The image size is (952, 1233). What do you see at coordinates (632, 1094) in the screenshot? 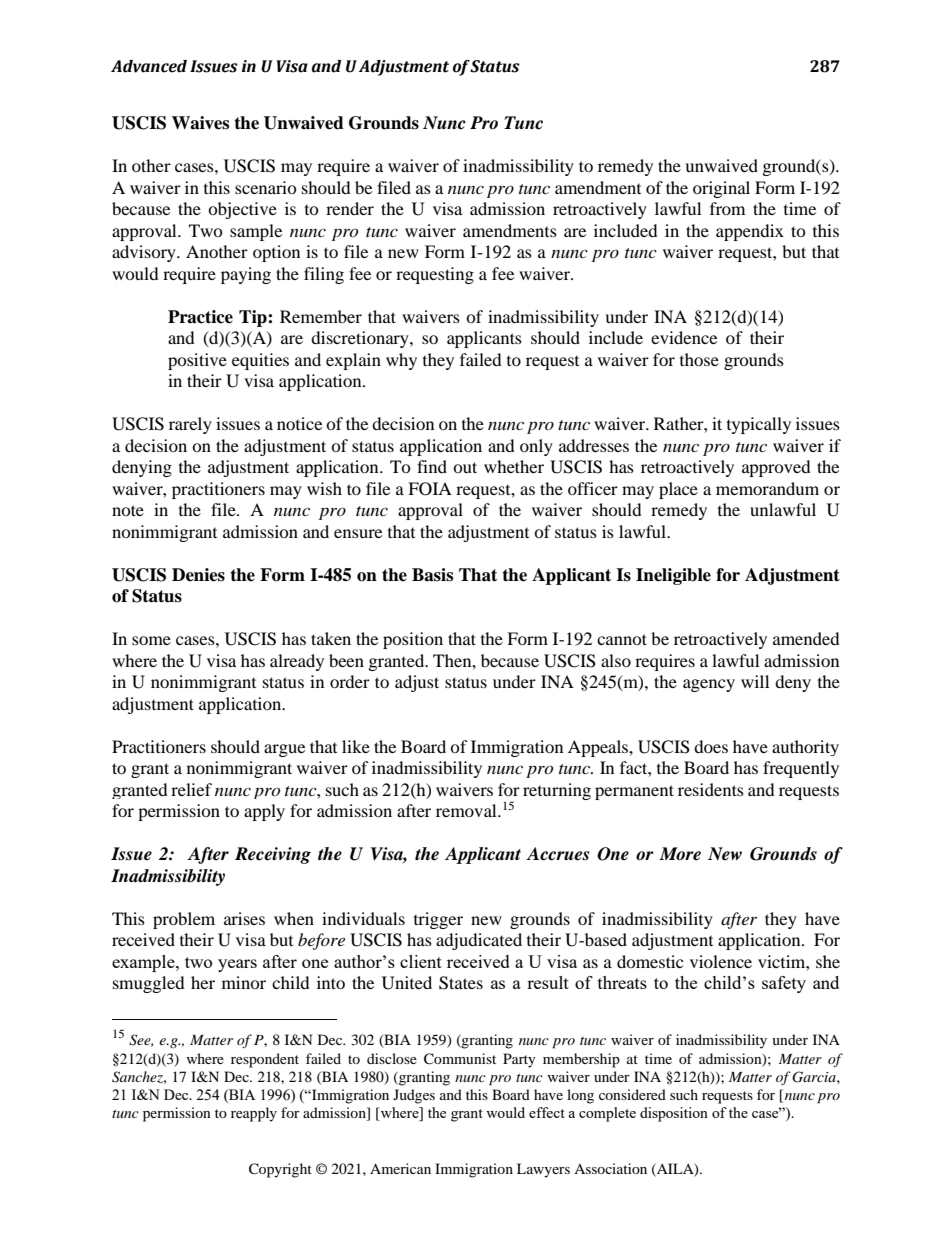
I see `considered` at bounding box center [632, 1094].
